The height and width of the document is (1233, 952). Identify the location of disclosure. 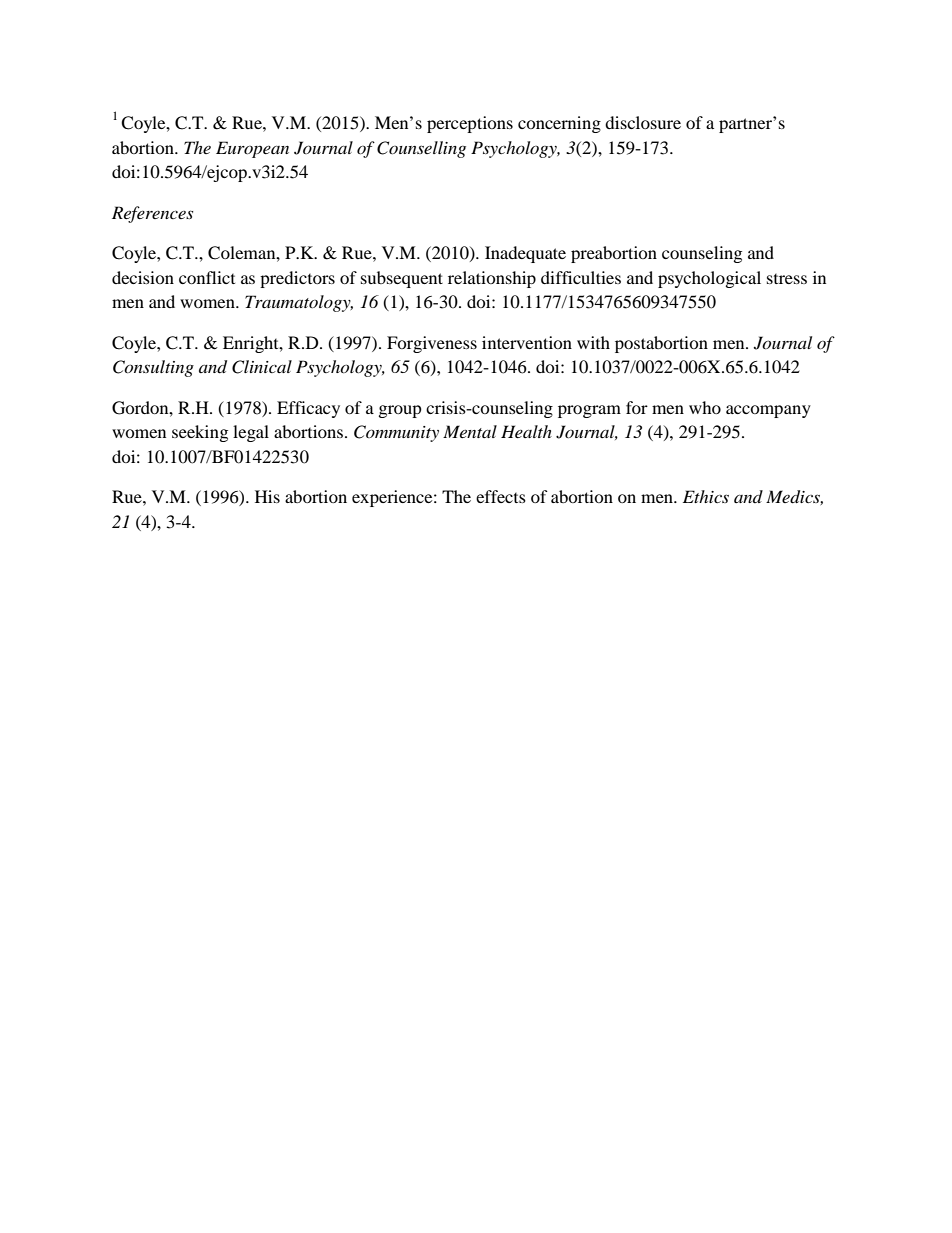
(643, 122).
